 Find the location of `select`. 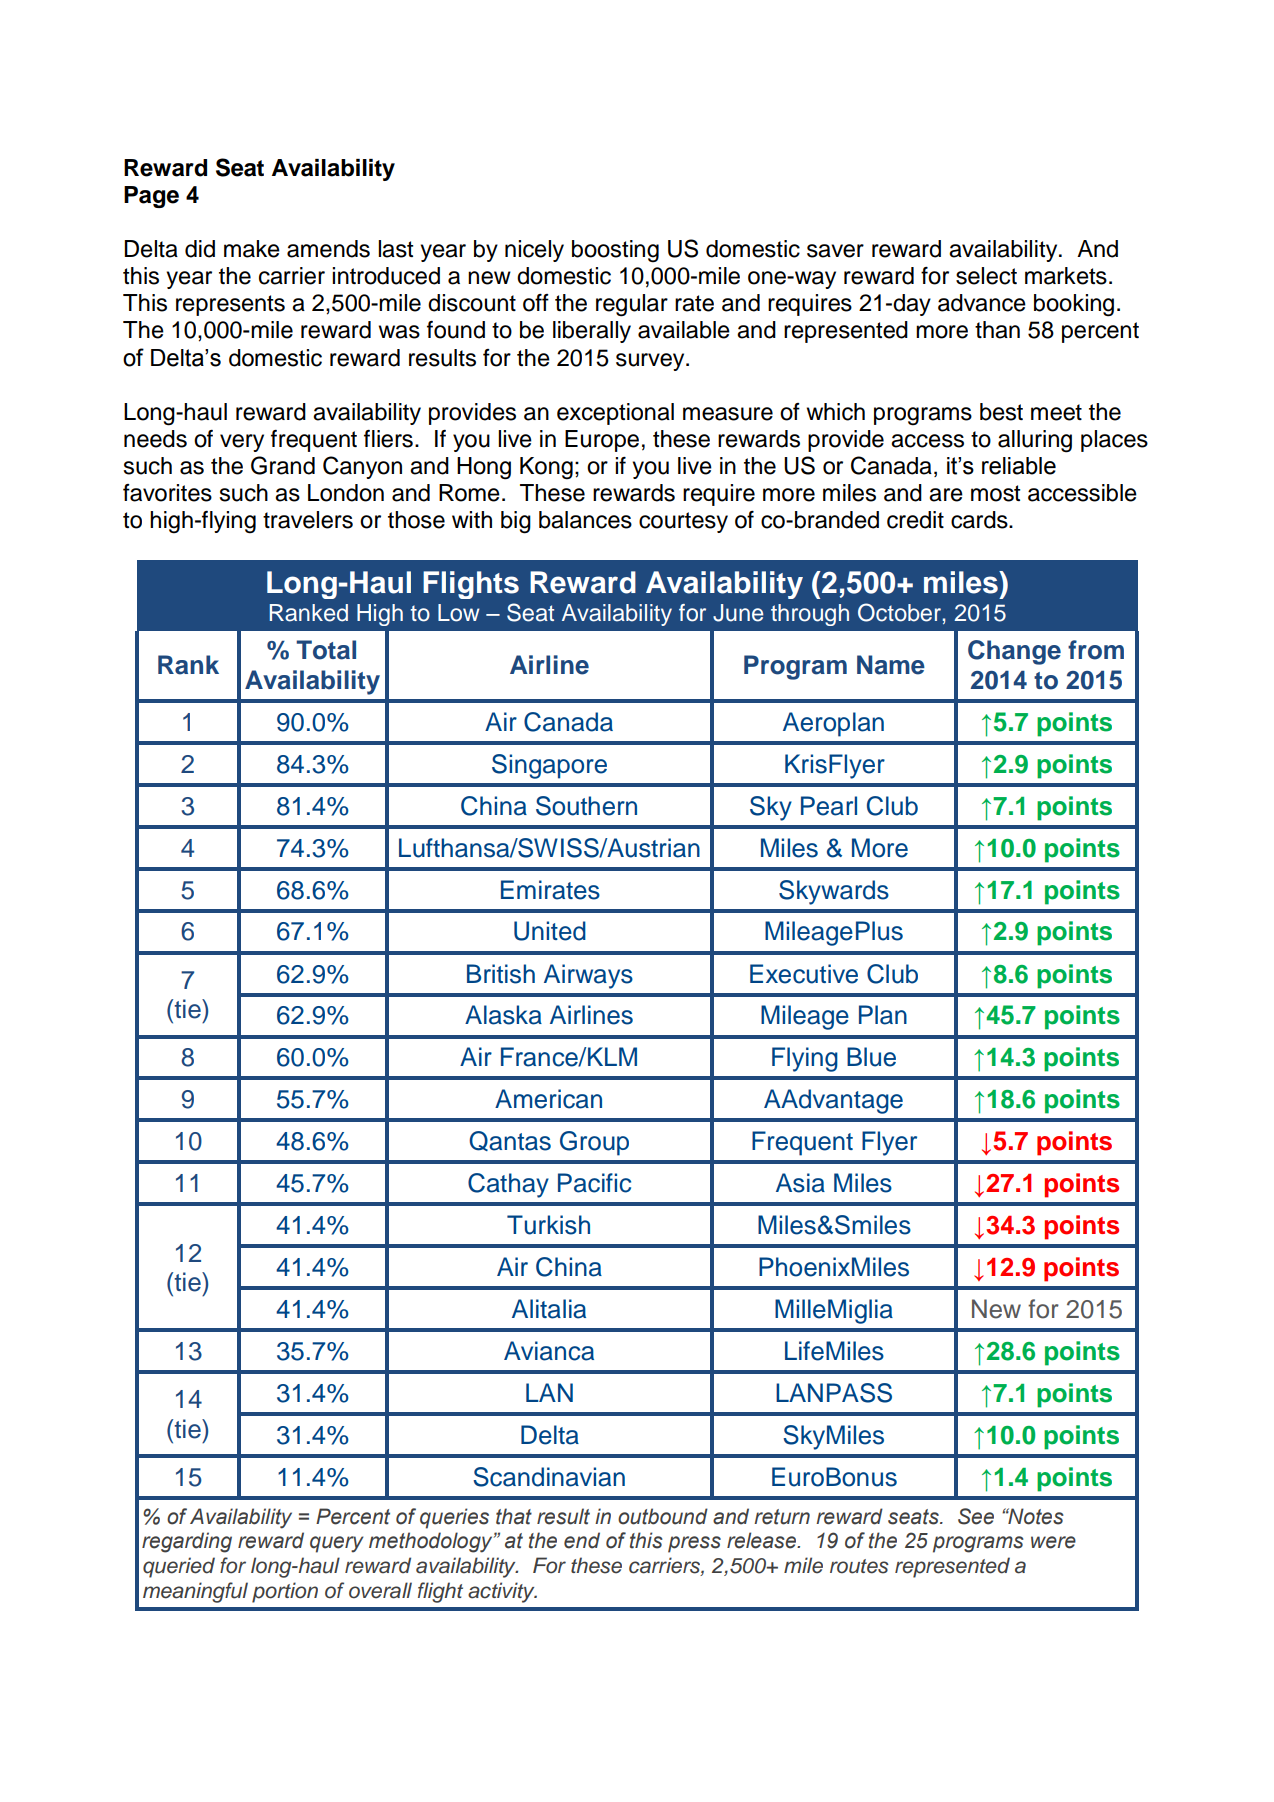

select is located at coordinates (986, 276).
